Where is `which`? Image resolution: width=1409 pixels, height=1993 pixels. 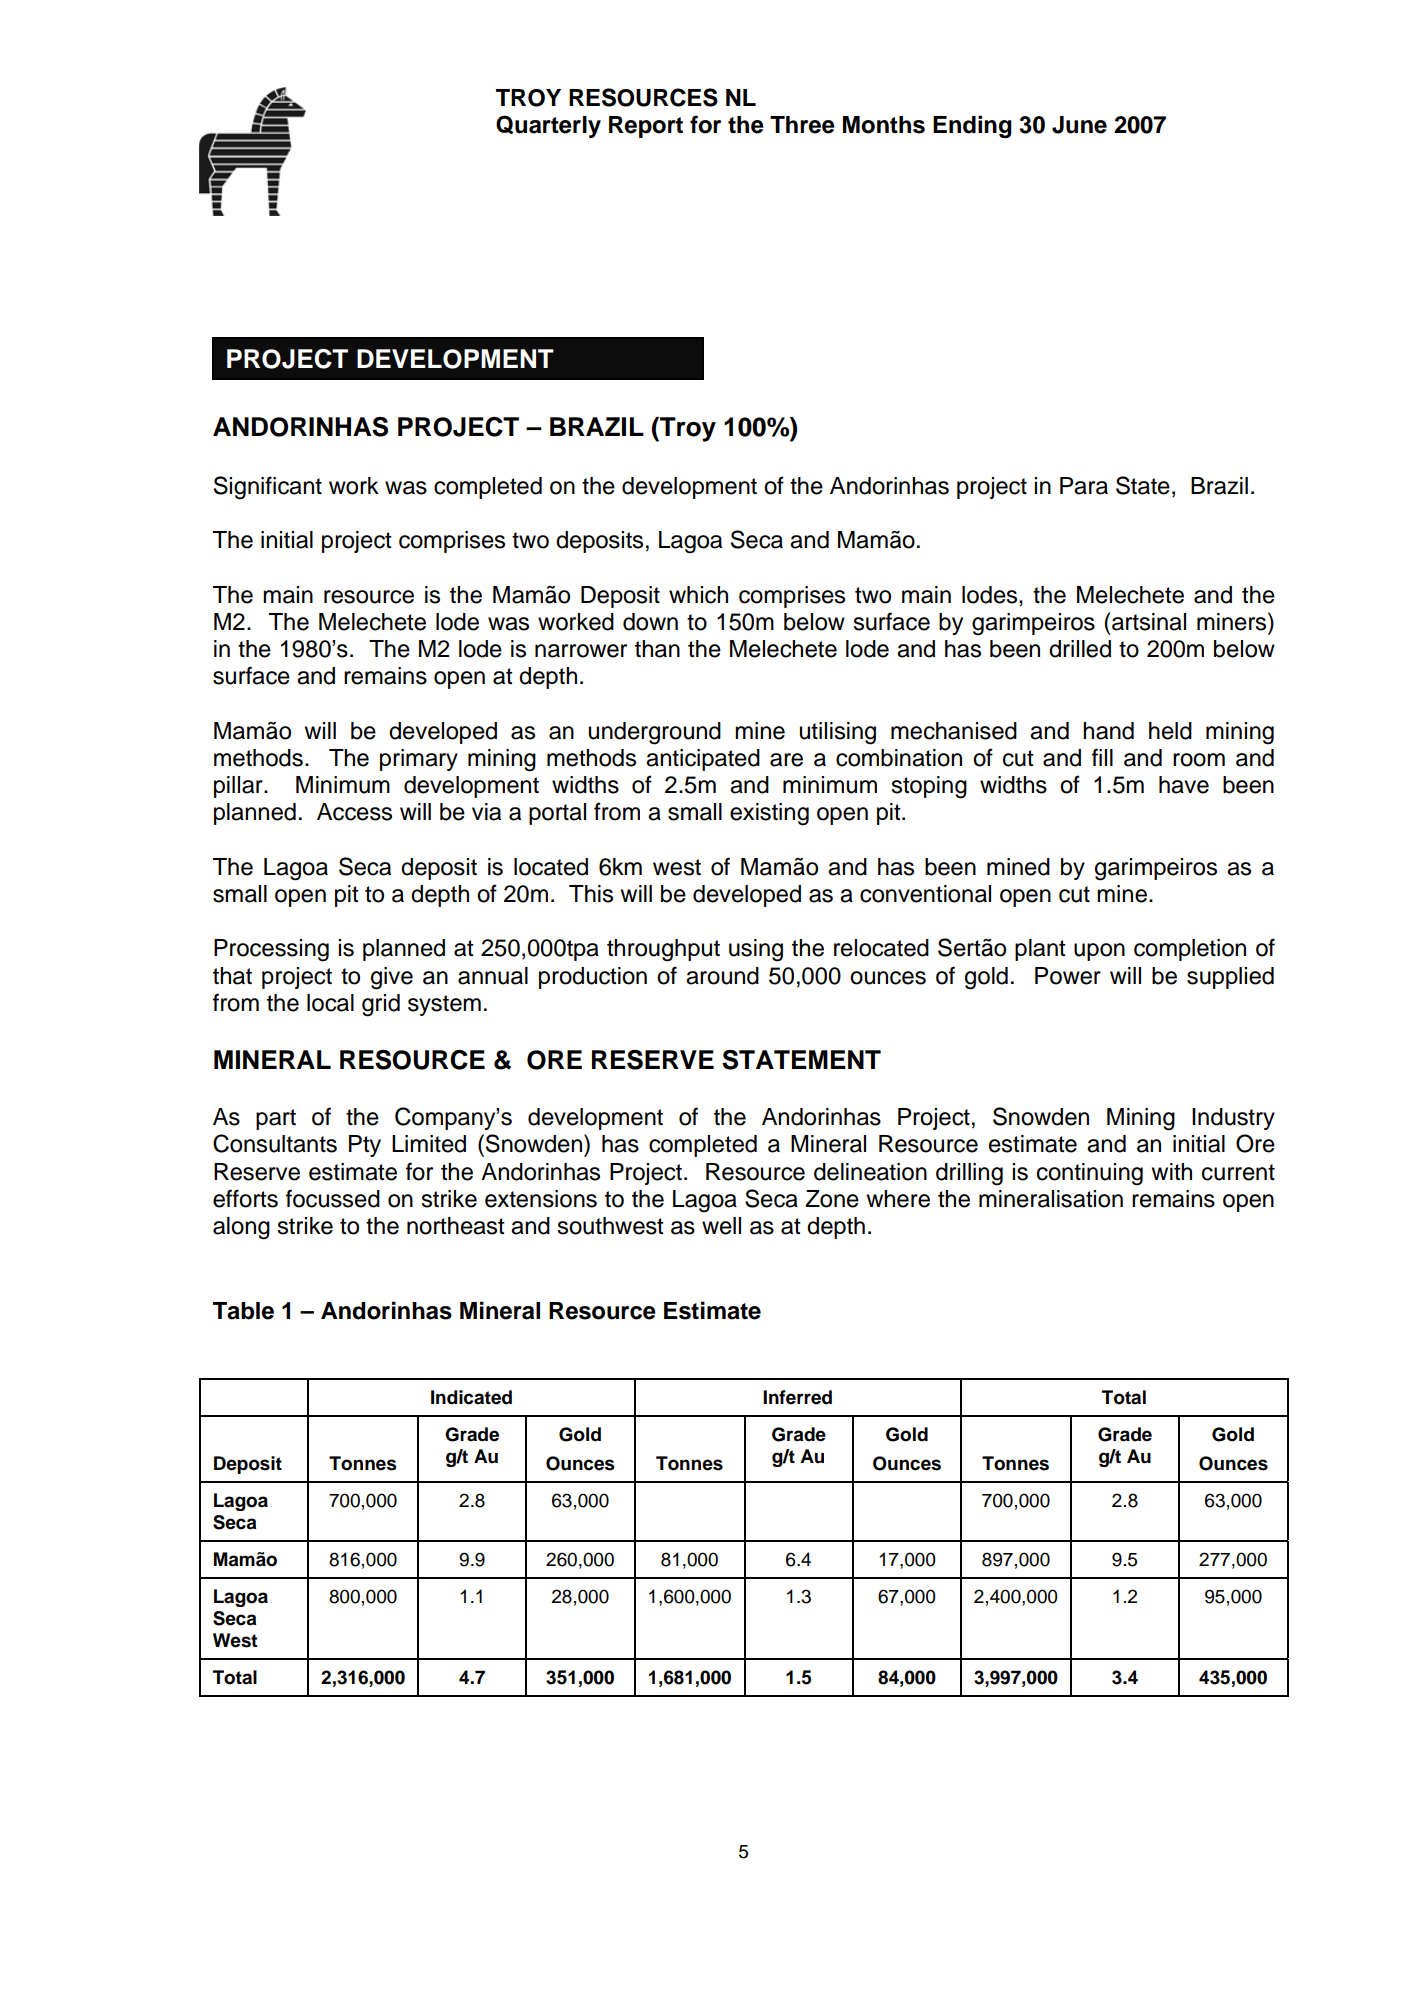
which is located at coordinates (698, 595).
